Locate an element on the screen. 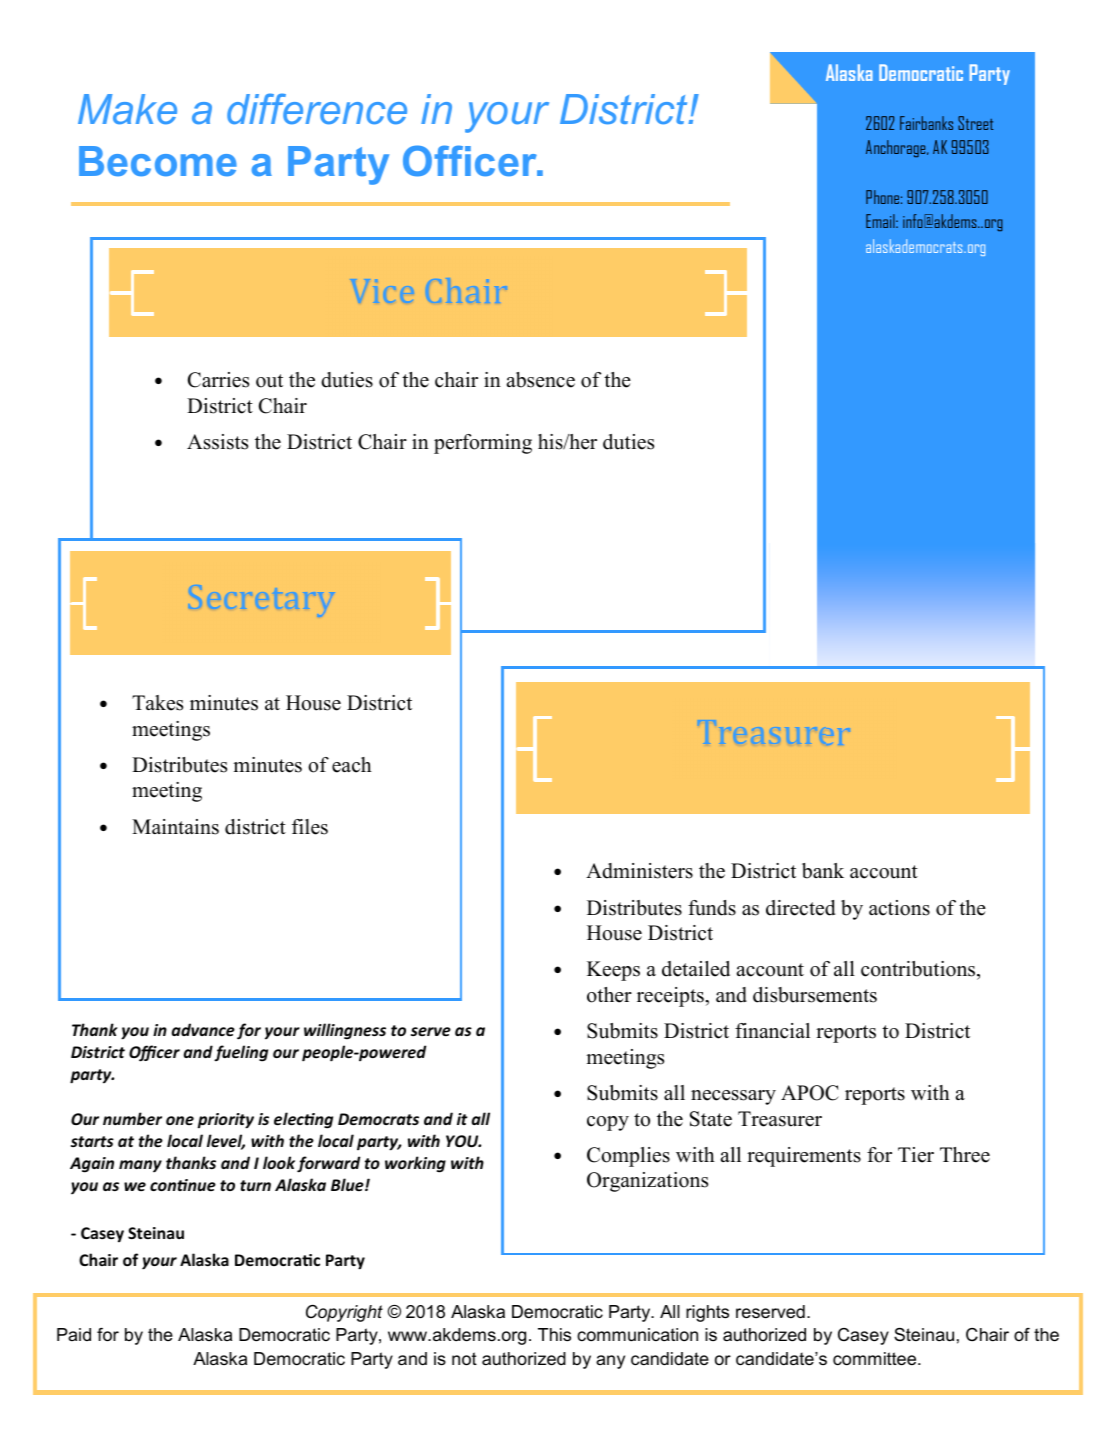  difference is located at coordinates (317, 109).
